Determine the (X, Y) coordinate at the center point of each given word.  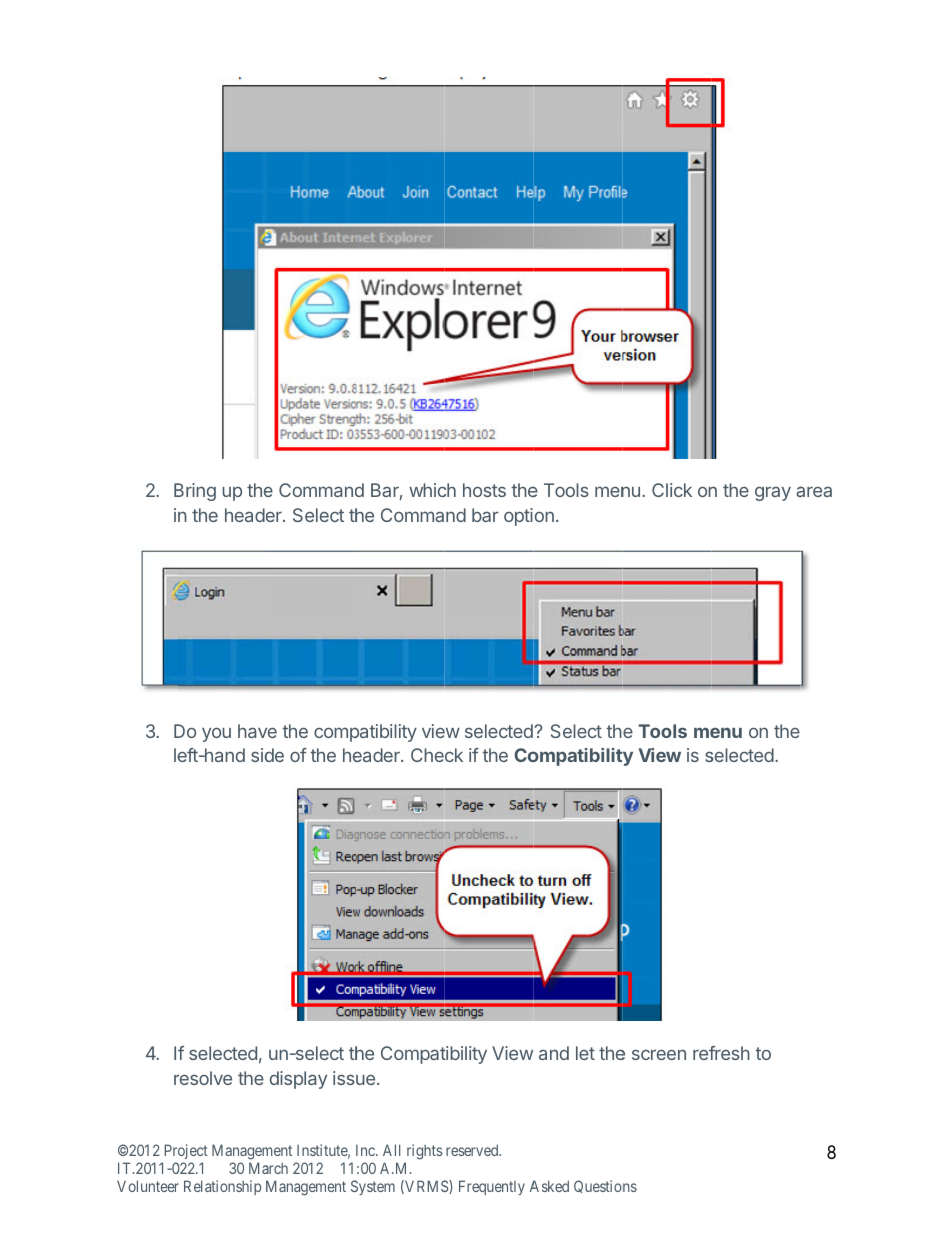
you (216, 735)
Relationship (222, 1187)
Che (427, 755)
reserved (473, 1150)
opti (518, 517)
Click (672, 490)
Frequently (492, 1187)
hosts (484, 490)
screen (659, 1054)
